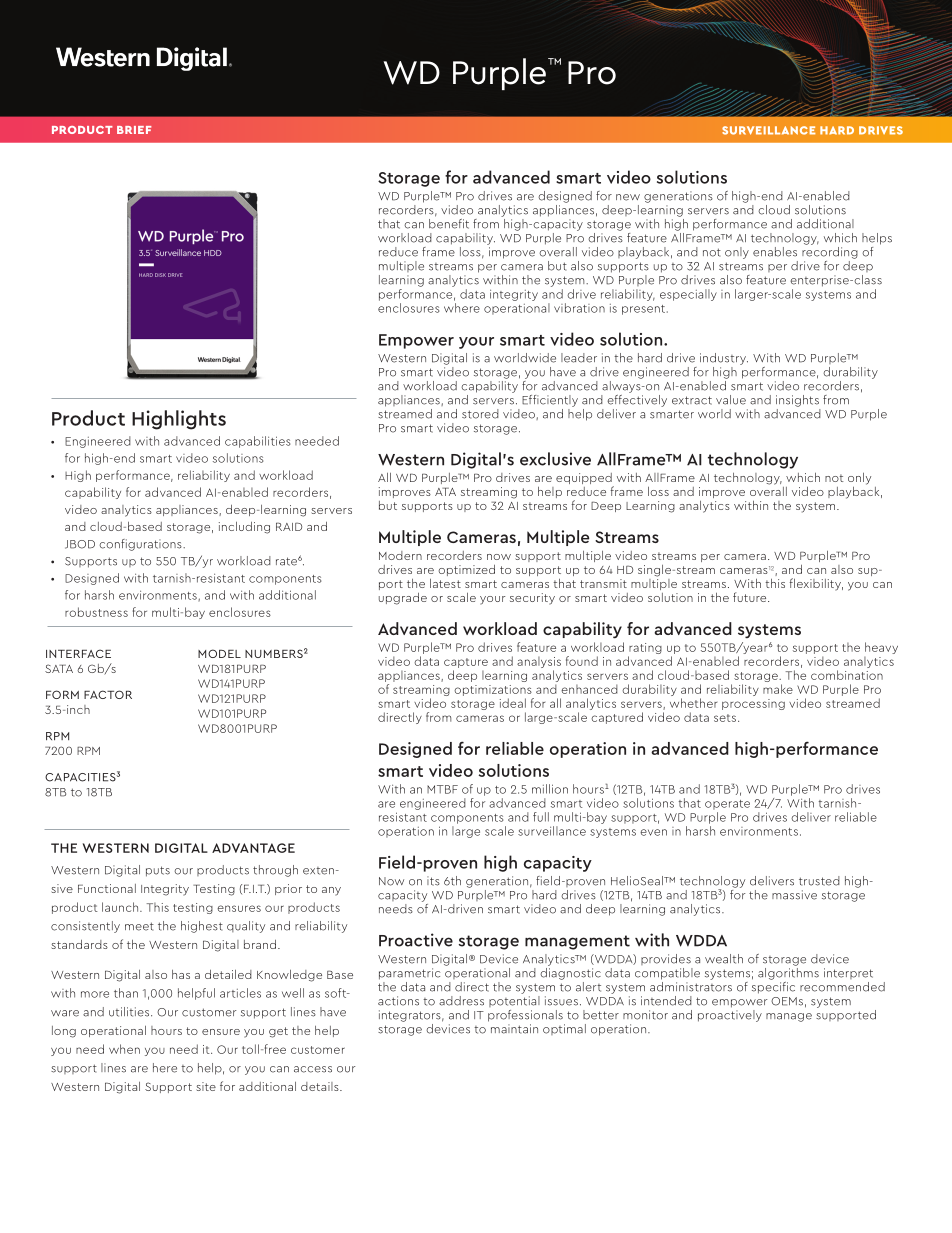 The height and width of the screenshot is (1233, 952). Describe the element at coordinates (725, 718) in the screenshot. I see `sets` at that location.
